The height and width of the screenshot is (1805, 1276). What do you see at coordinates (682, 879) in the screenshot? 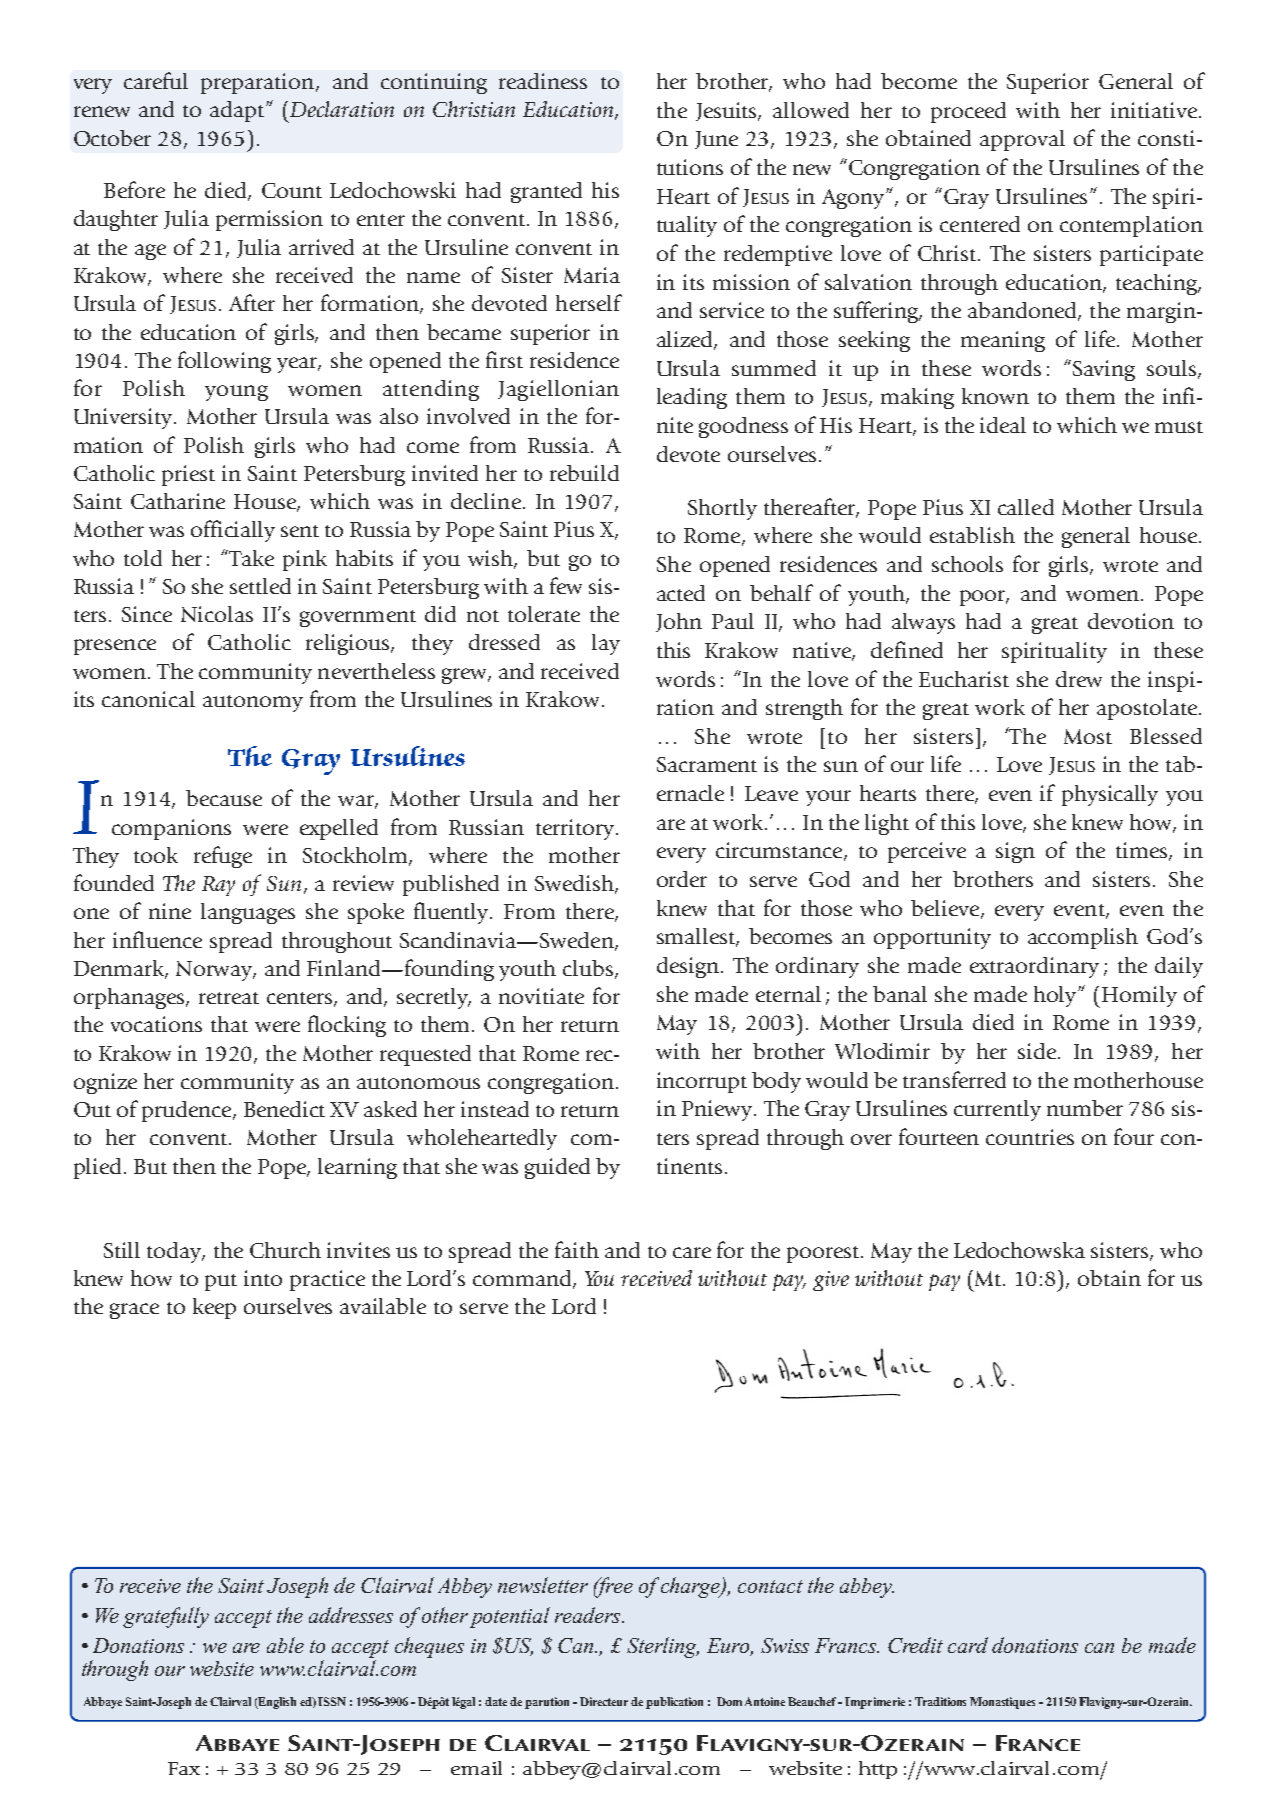
I see `order` at bounding box center [682, 879].
